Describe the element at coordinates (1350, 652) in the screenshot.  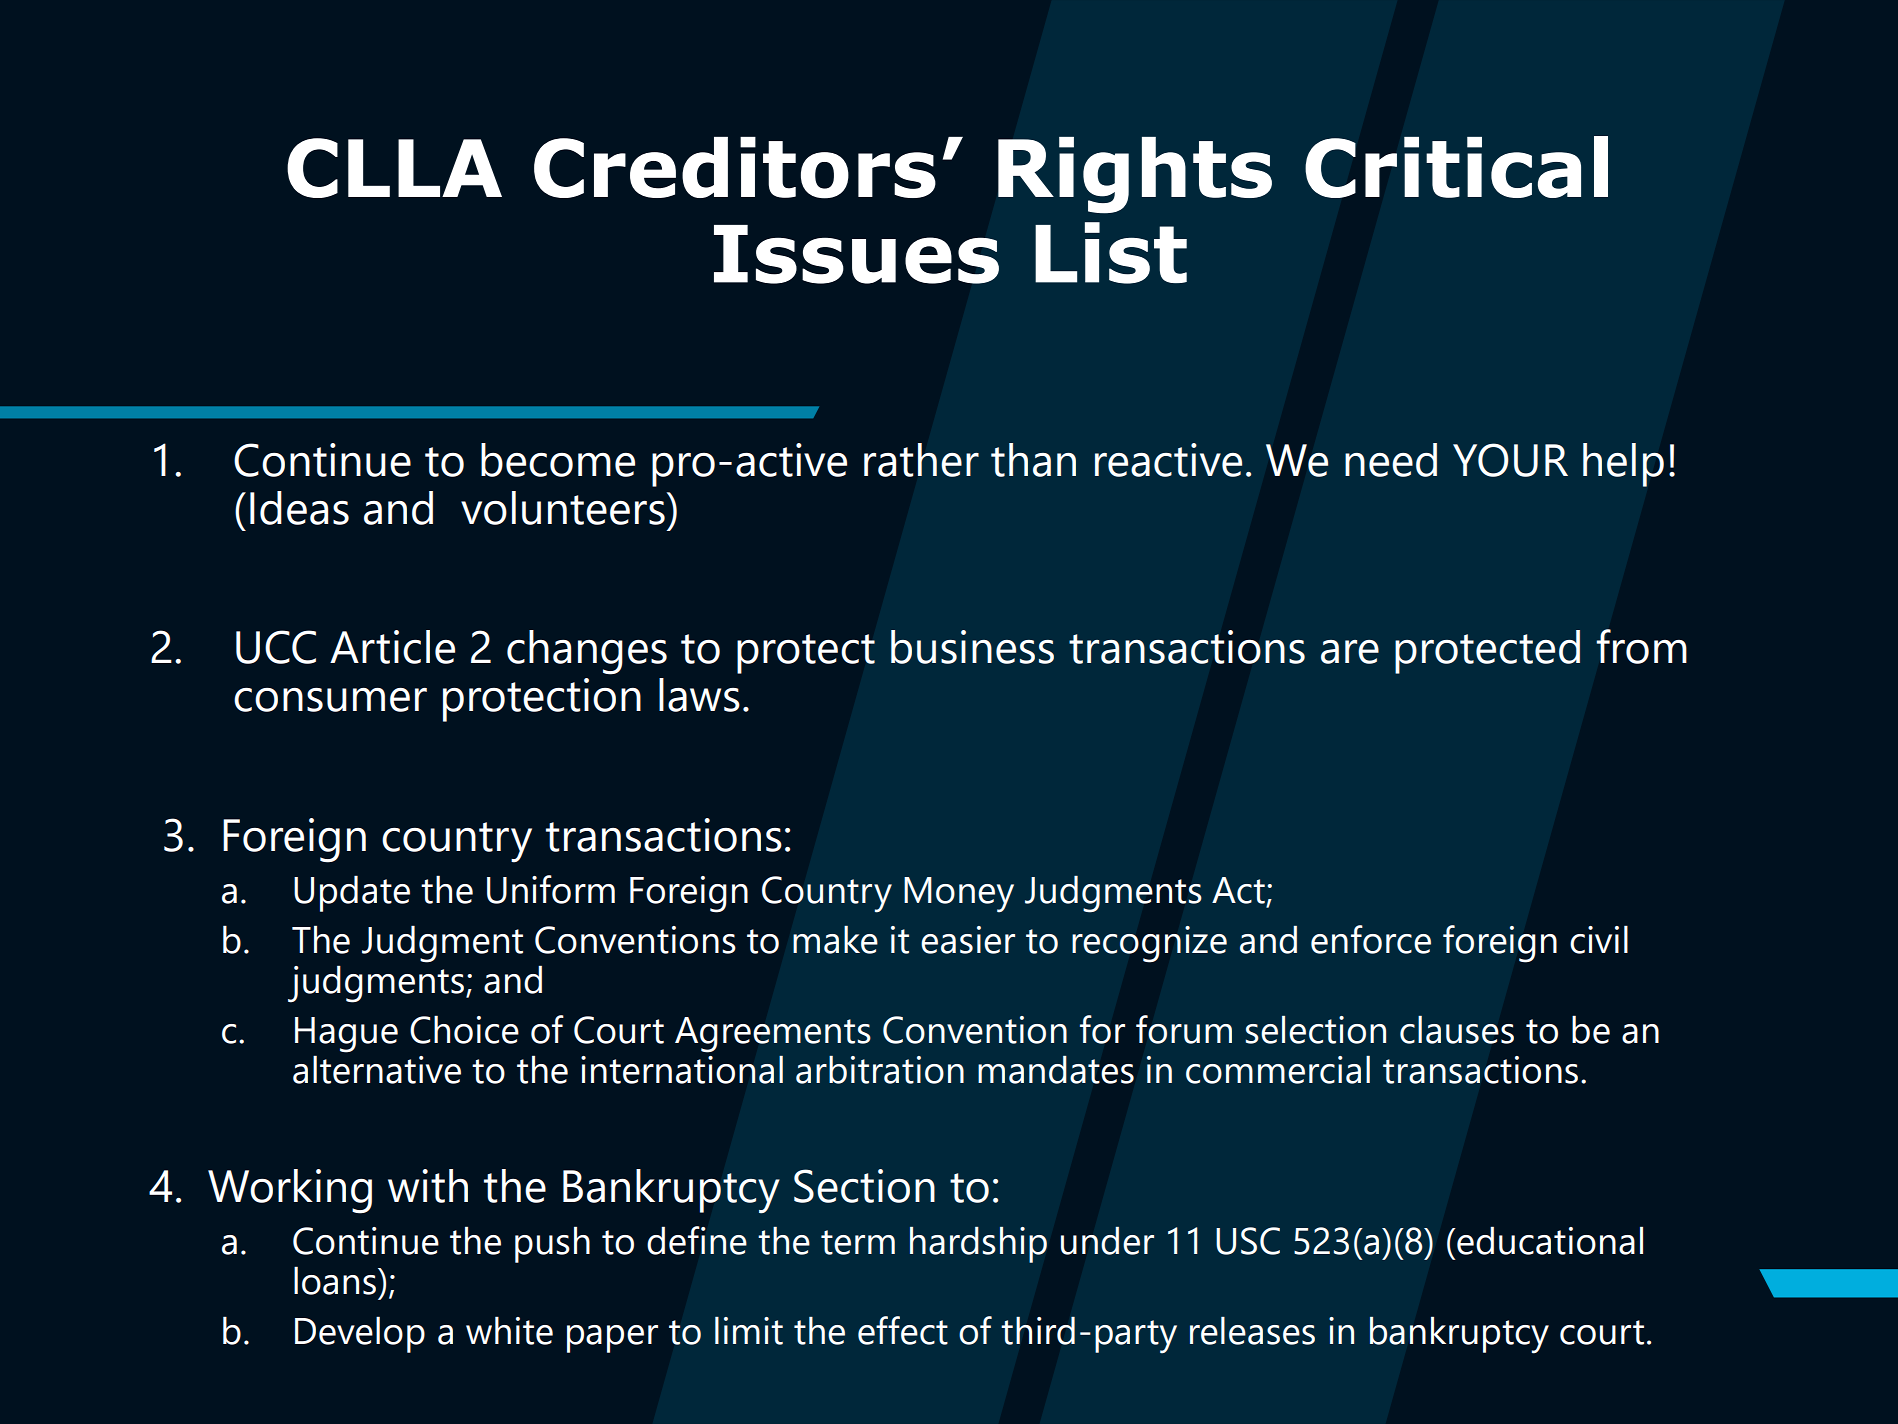
I see `are` at that location.
